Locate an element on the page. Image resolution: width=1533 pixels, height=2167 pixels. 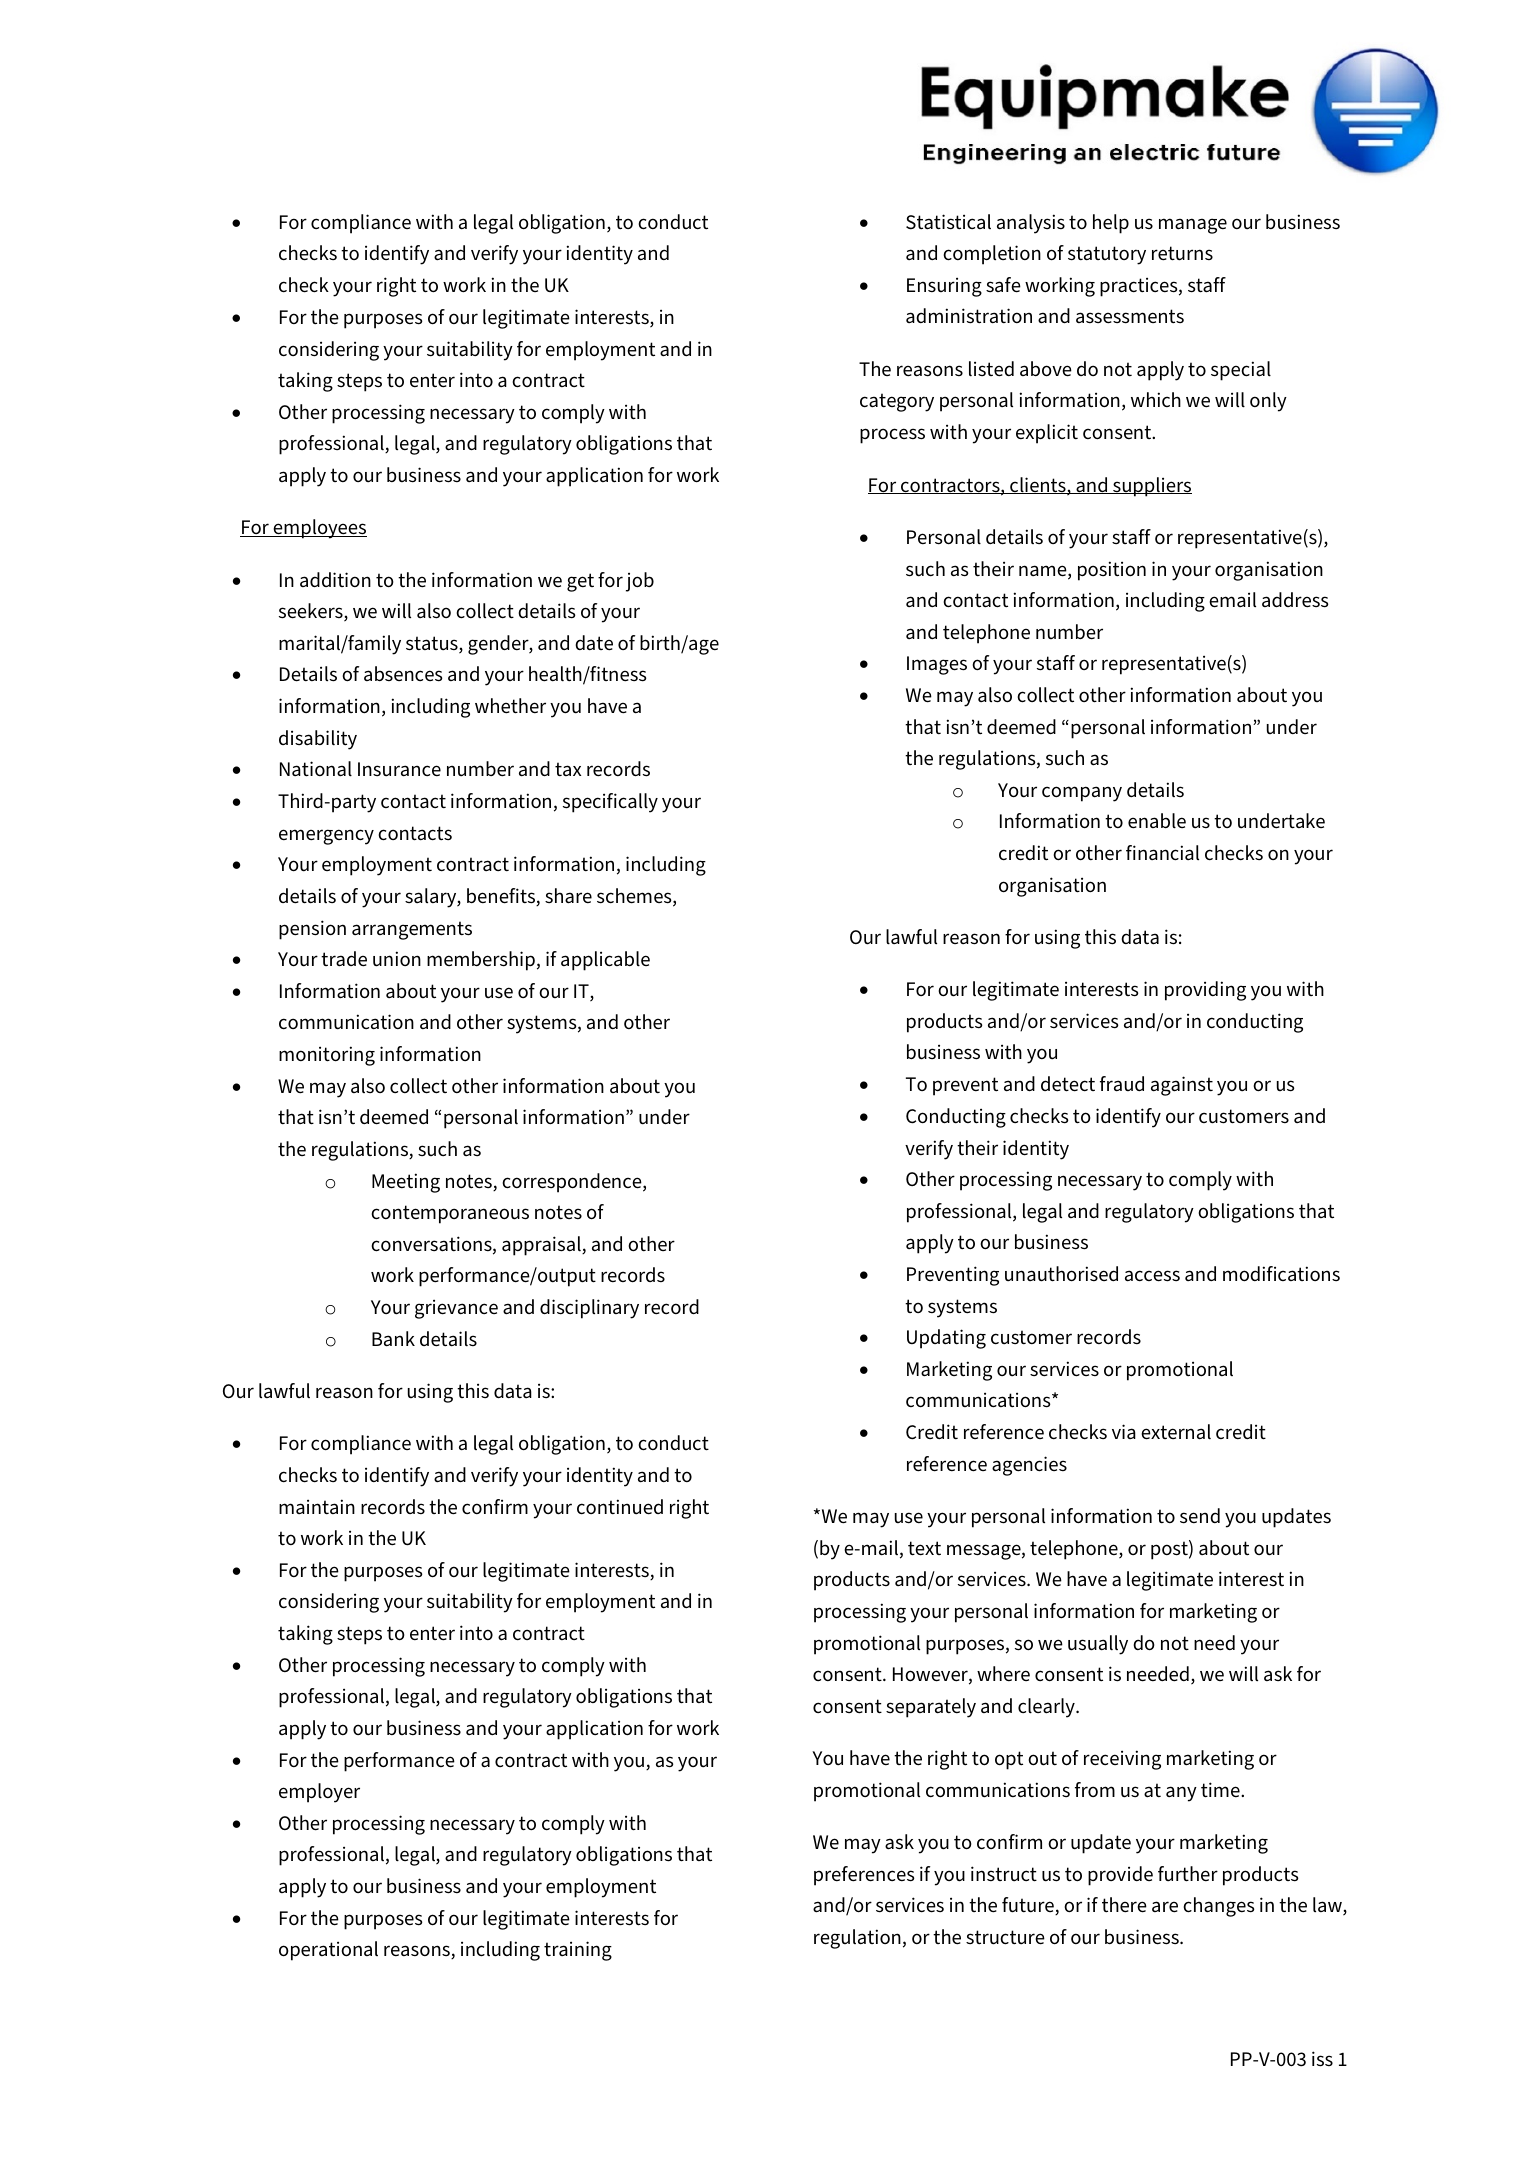
schemes is located at coordinates (635, 897).
